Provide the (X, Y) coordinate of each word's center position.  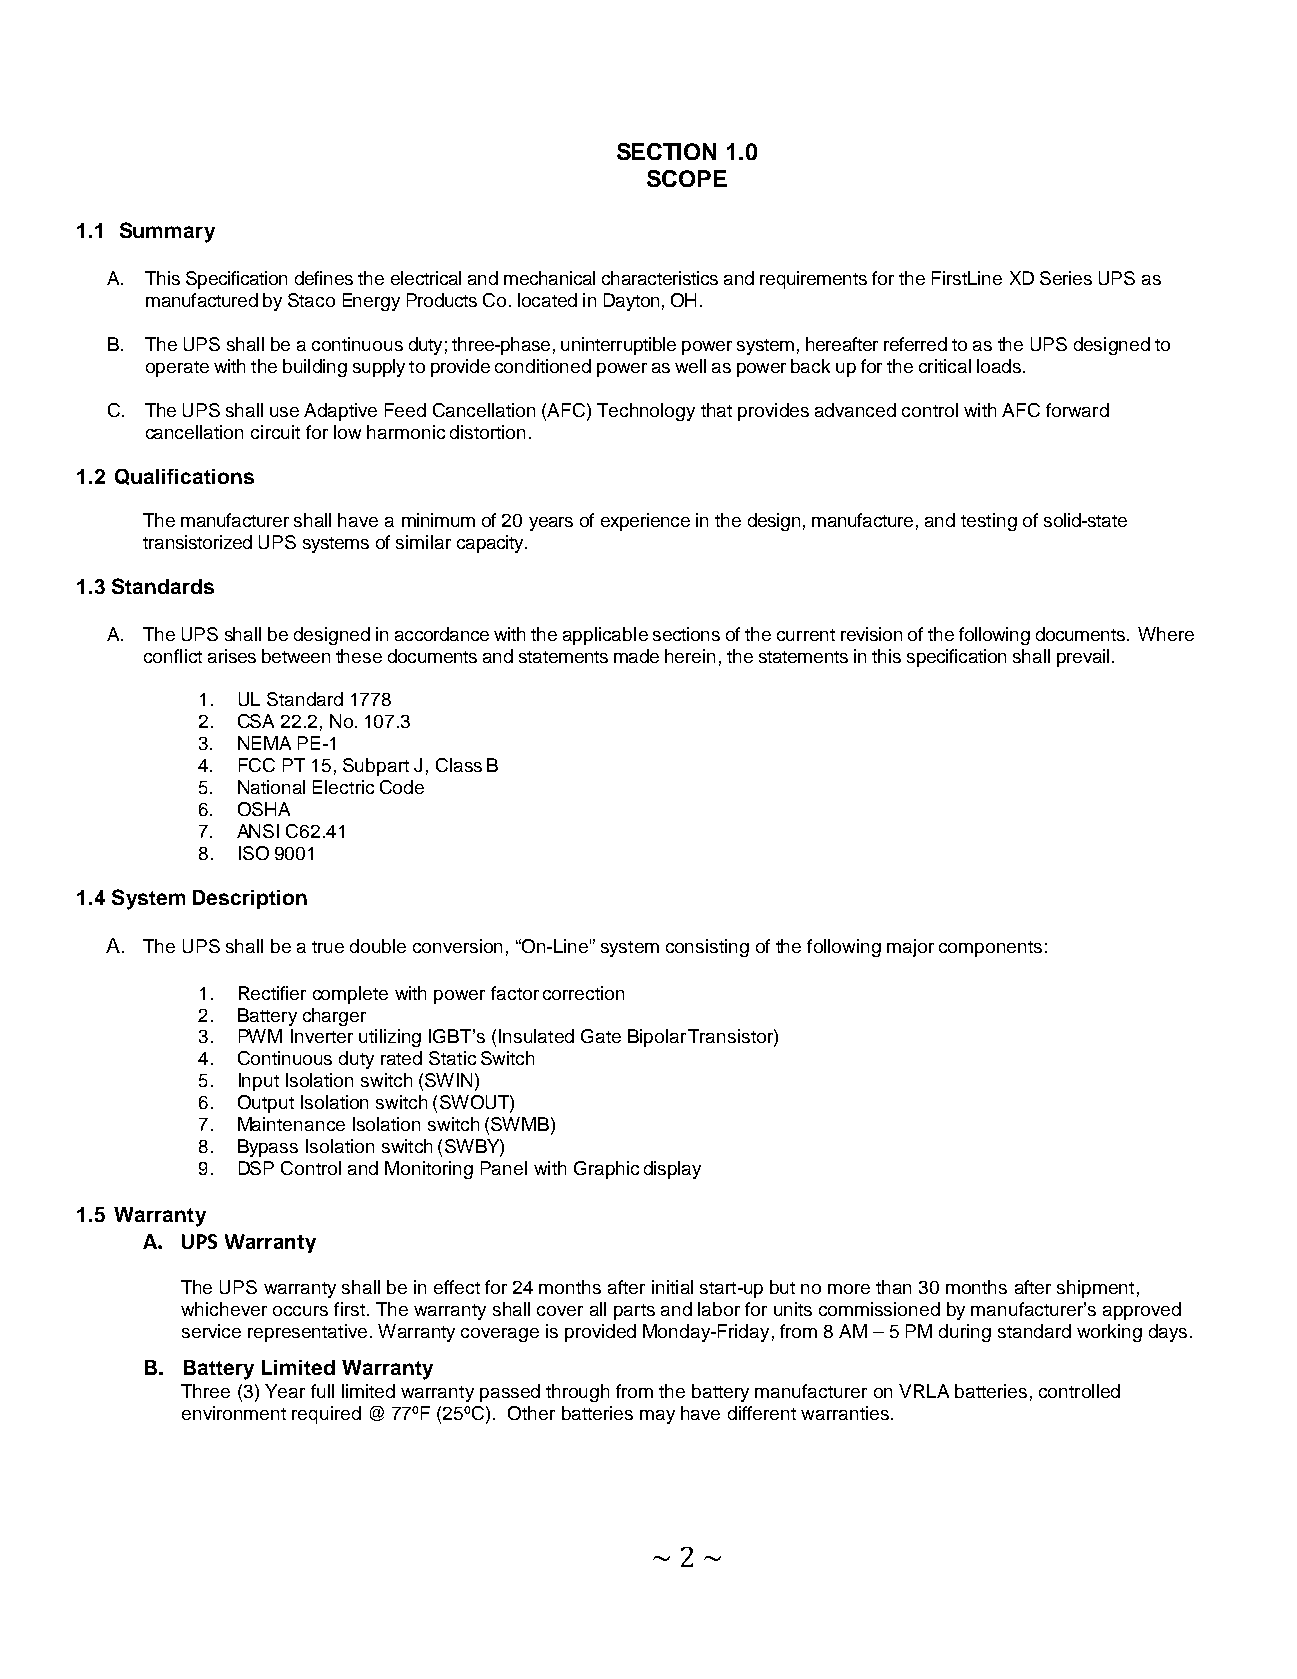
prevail (1083, 658)
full (322, 1391)
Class (459, 765)
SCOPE (687, 178)
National (271, 787)
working (1109, 1333)
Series (1066, 278)
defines (324, 278)
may (657, 1417)
